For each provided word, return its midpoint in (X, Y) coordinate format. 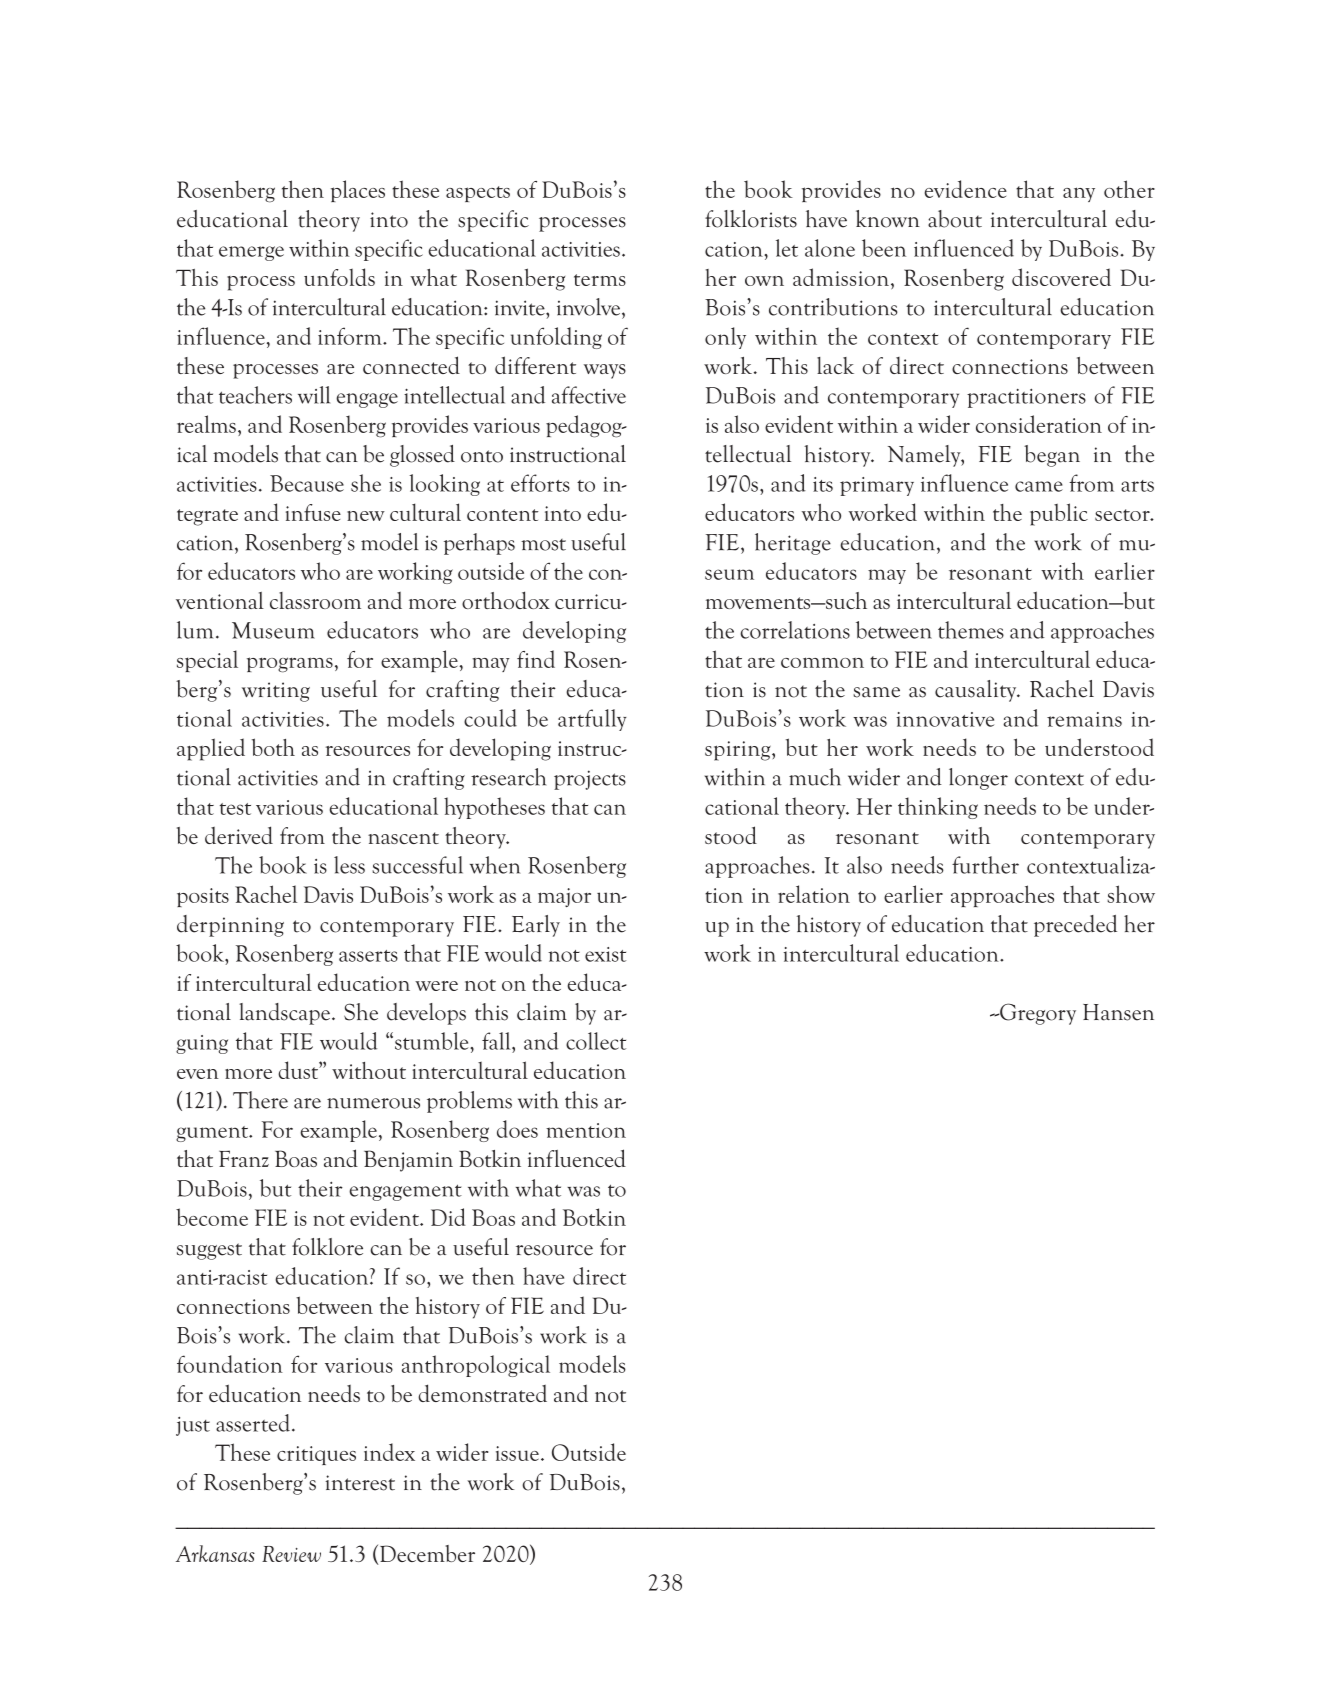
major (564, 897)
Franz (244, 1158)
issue (517, 1453)
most (543, 545)
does (517, 1129)
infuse (313, 512)
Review (291, 1554)
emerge (251, 253)
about (955, 219)
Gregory (1037, 1014)
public (1059, 514)
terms (600, 280)
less (349, 865)
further (985, 865)
